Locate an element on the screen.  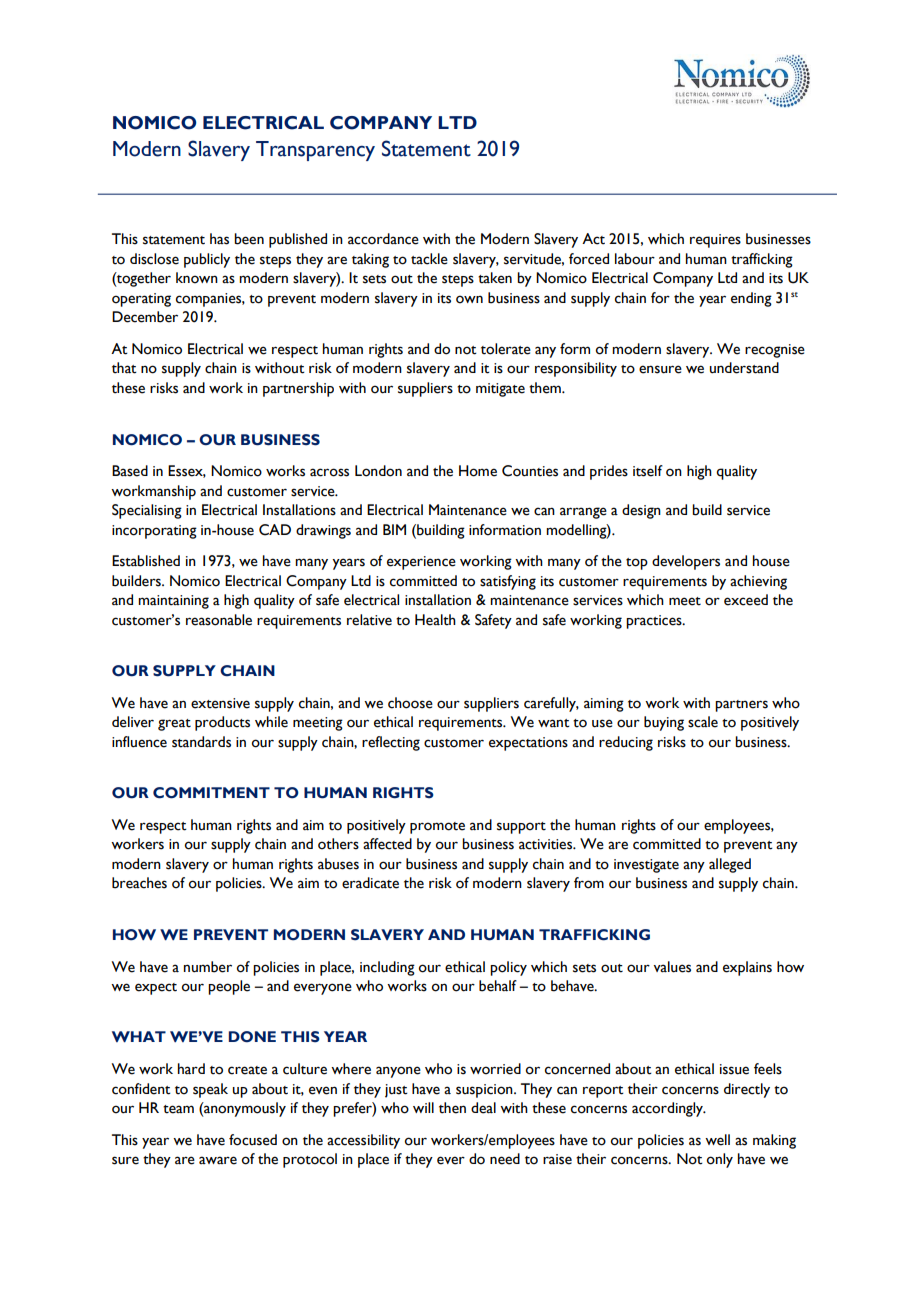
has is located at coordinates (219, 239).
